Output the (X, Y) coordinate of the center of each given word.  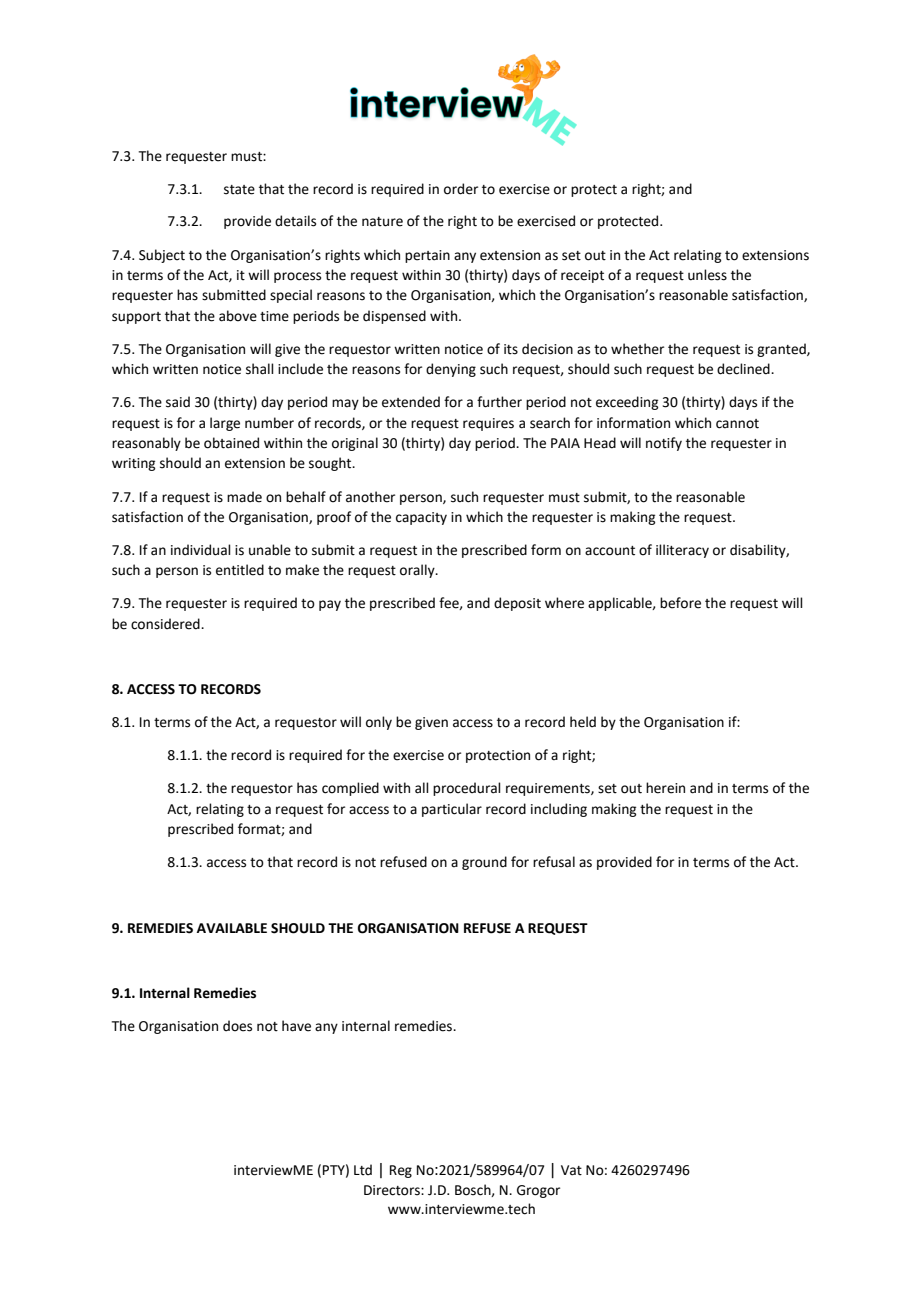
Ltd (363, 1170)
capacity (421, 518)
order (461, 189)
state (239, 190)
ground (484, 863)
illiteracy (682, 551)
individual (201, 550)
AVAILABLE (232, 928)
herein (665, 788)
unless (707, 275)
